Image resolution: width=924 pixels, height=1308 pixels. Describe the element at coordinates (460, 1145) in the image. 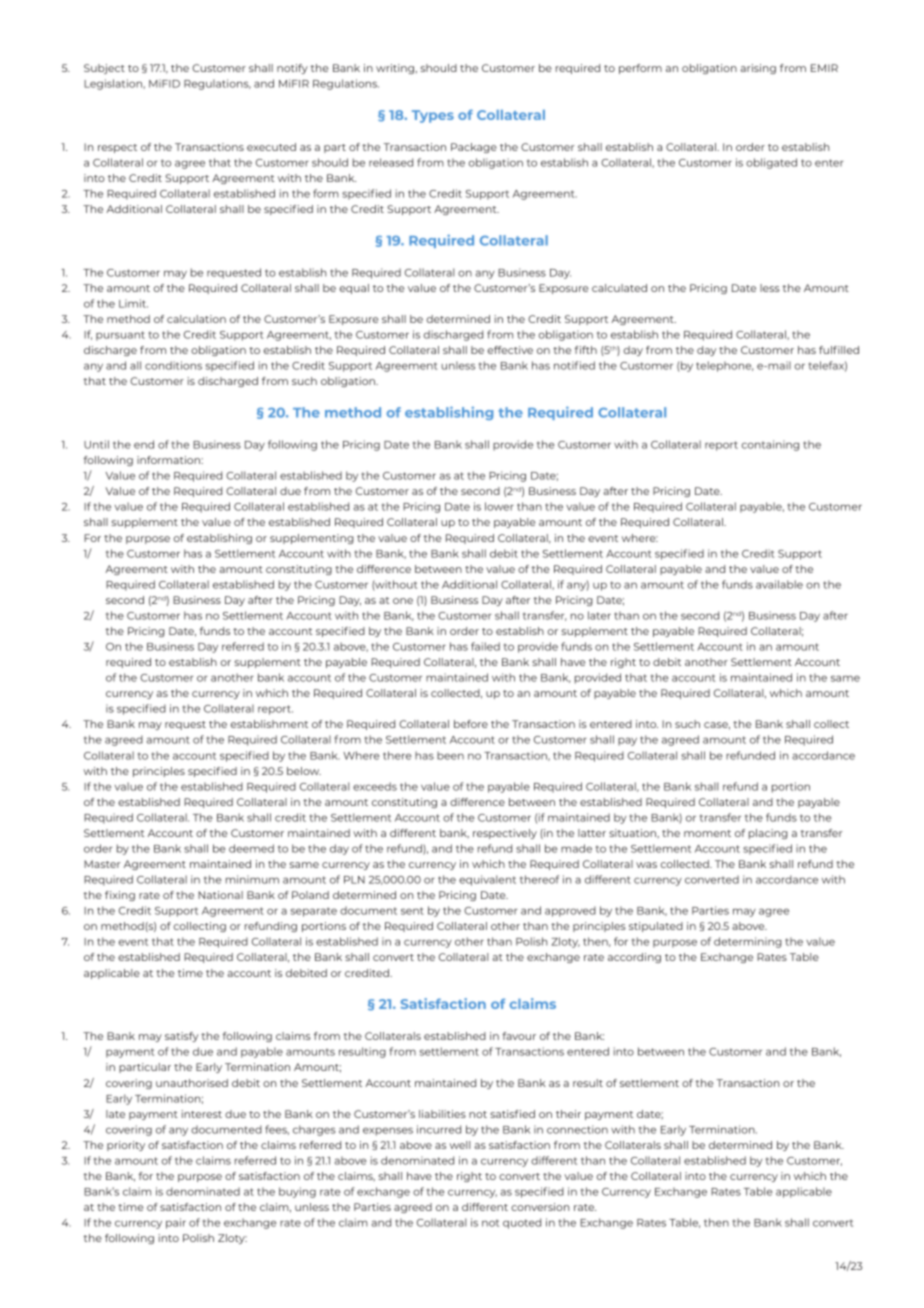

I see `well` at that location.
